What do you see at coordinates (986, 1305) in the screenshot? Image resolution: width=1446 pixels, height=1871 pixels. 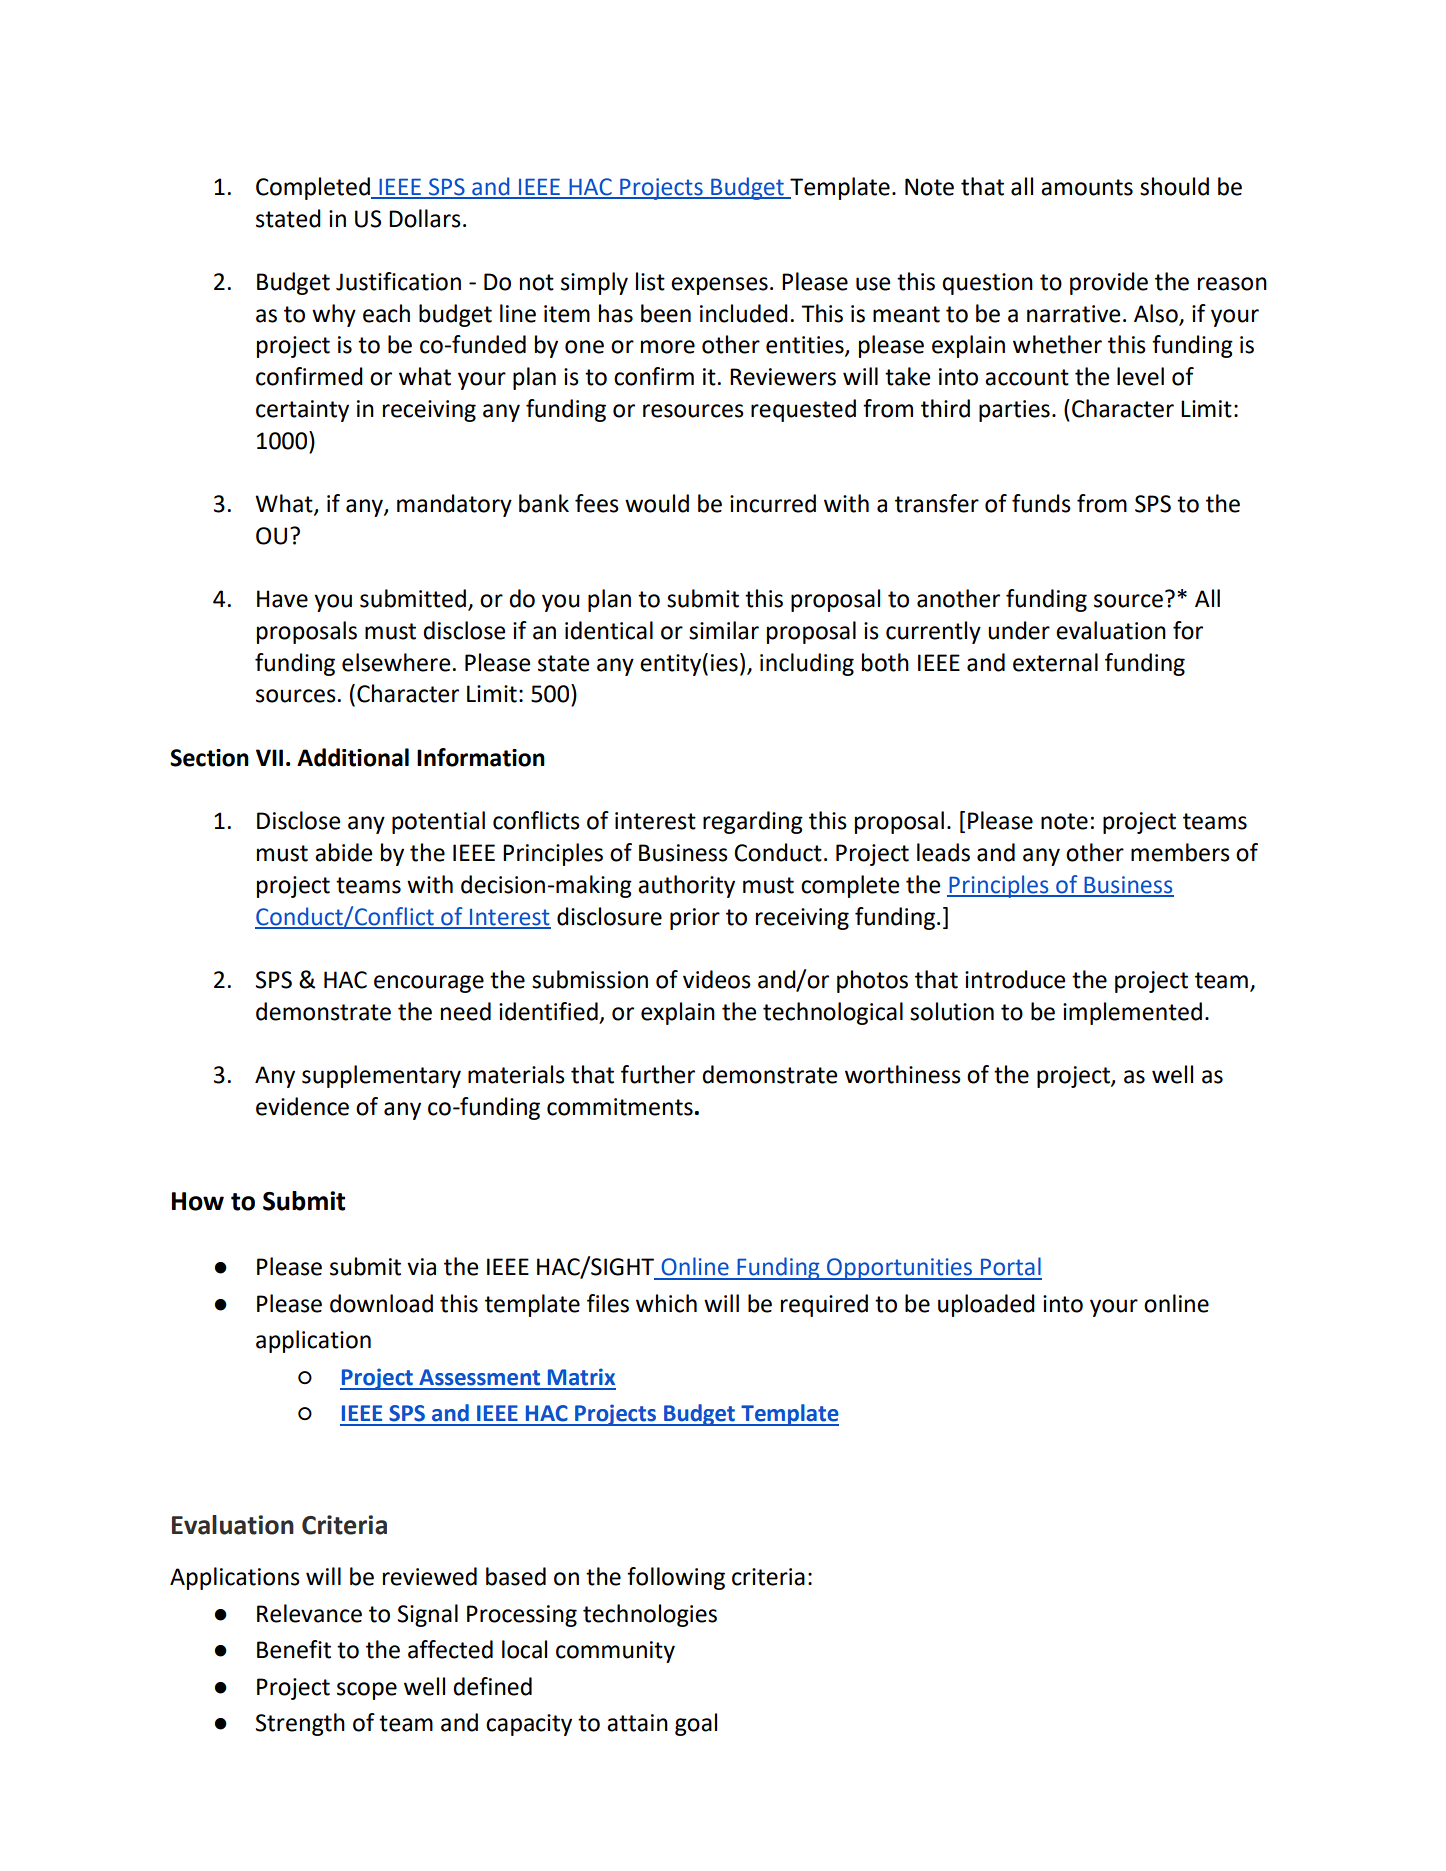 I see `uploaded` at bounding box center [986, 1305].
